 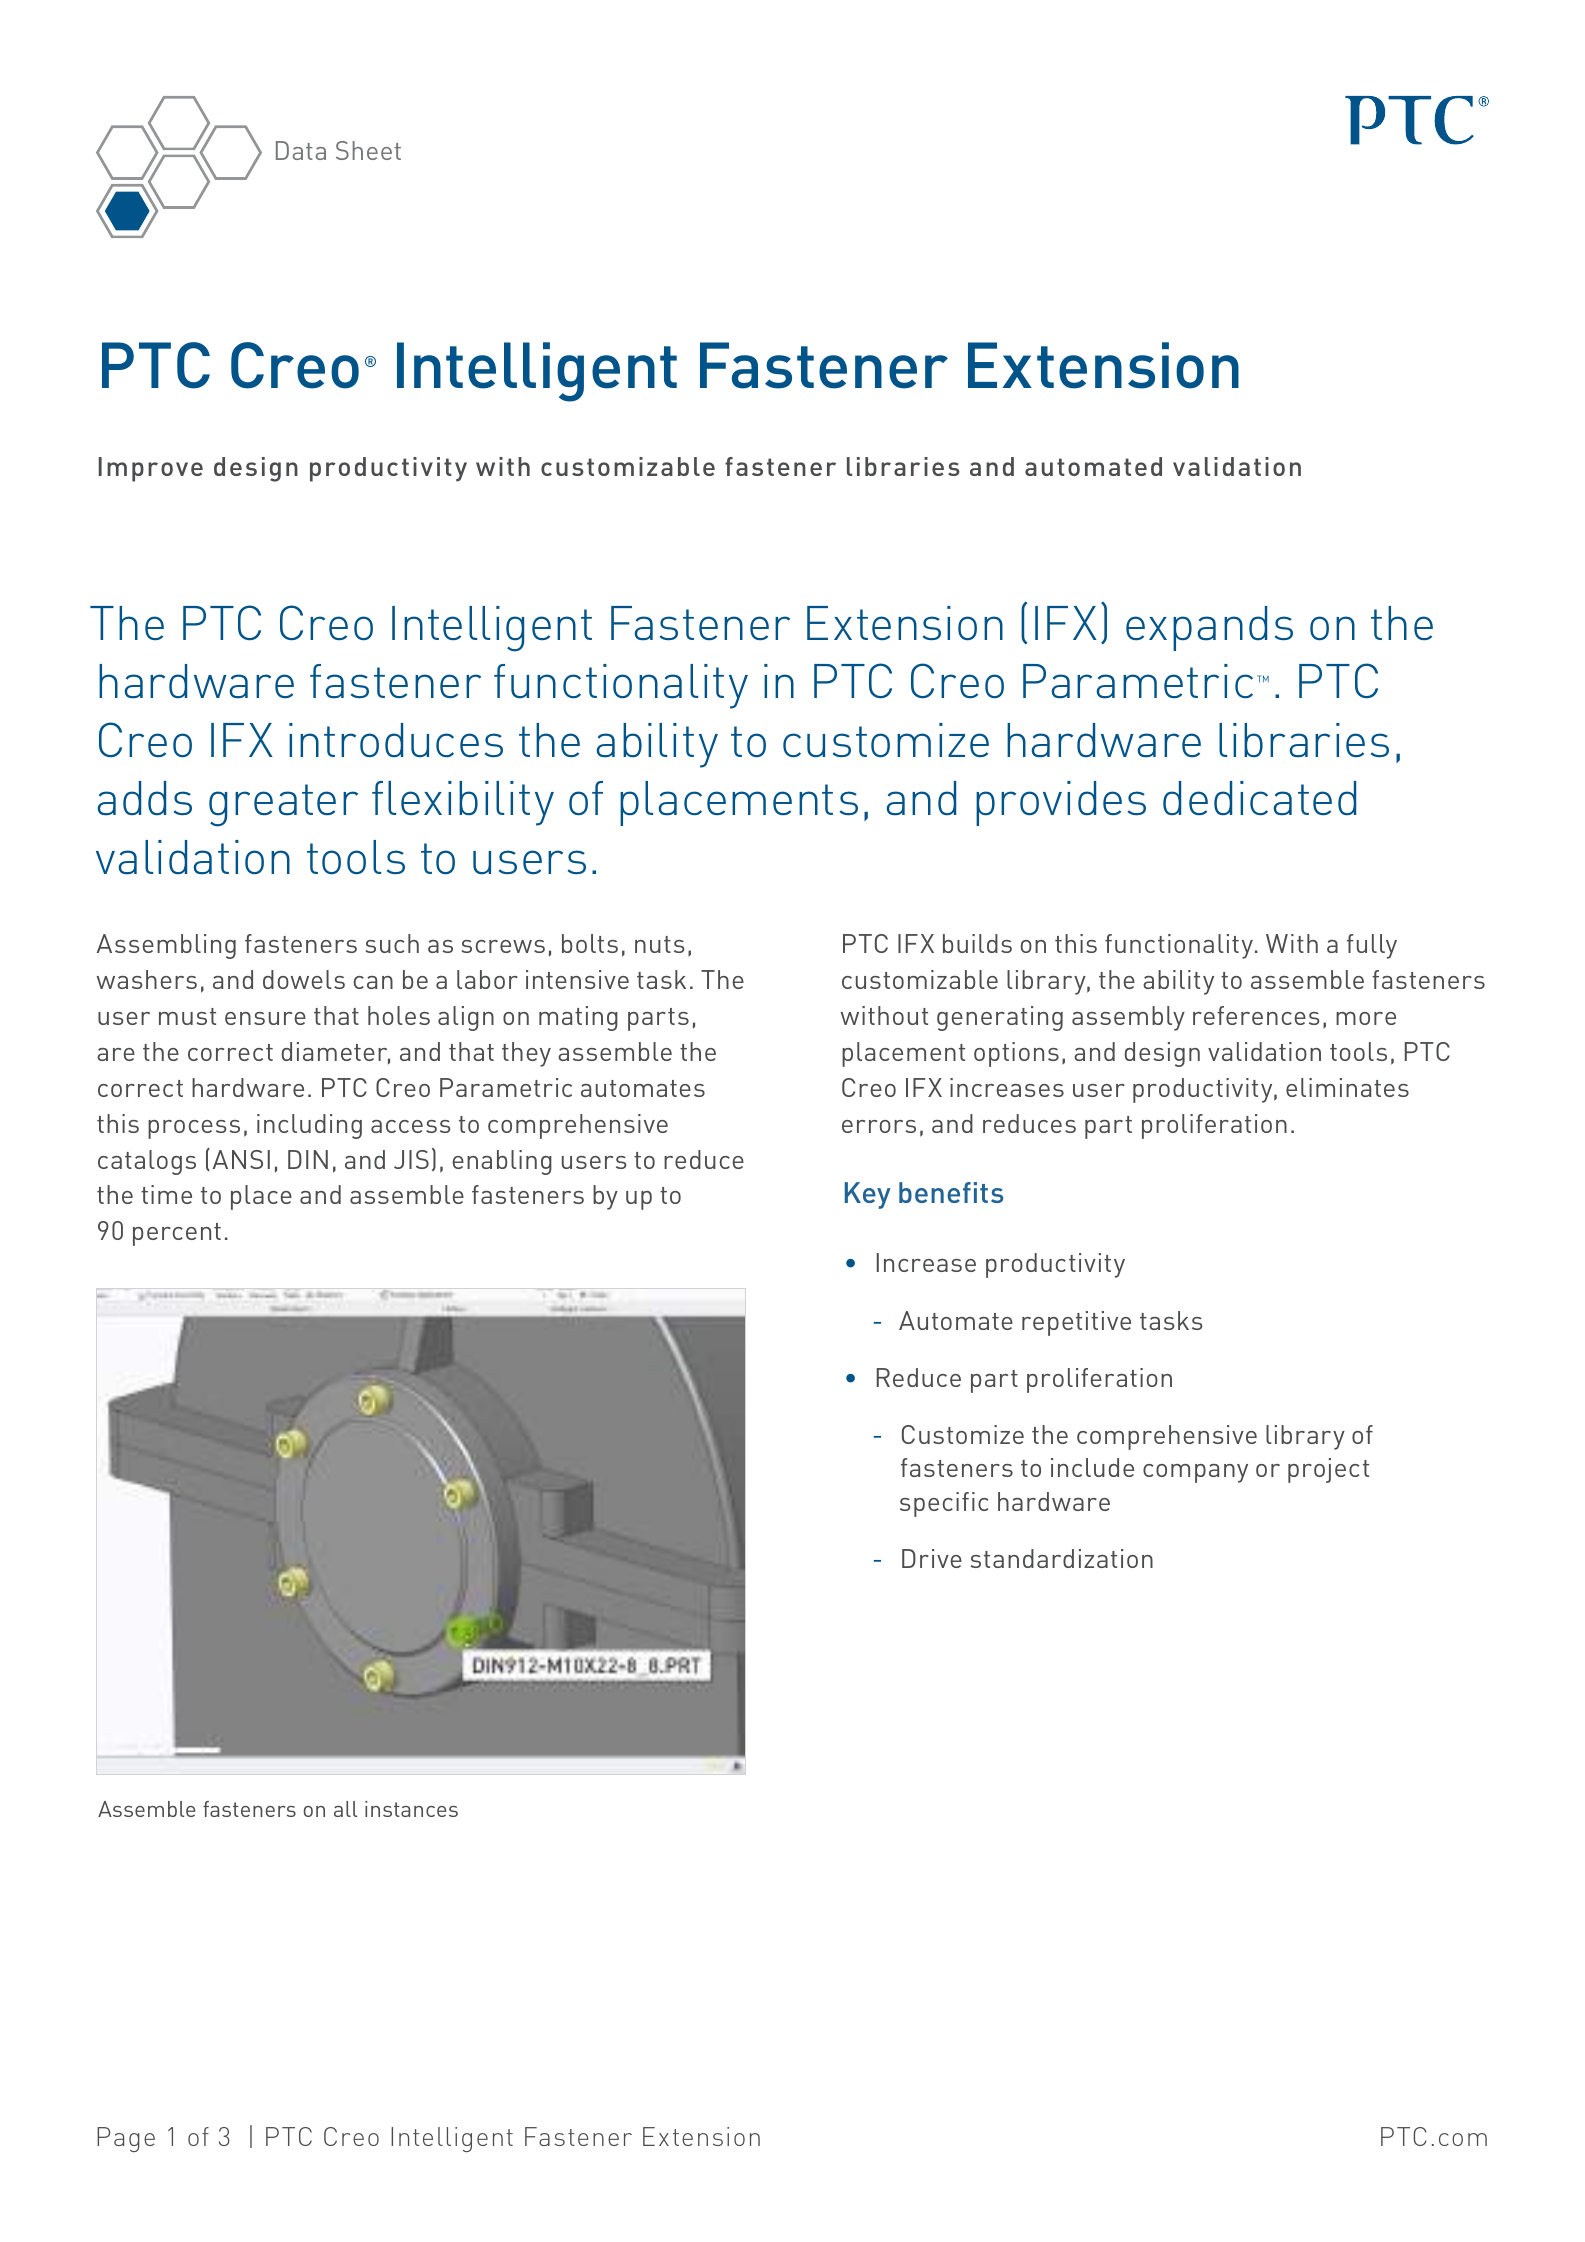 What do you see at coordinates (1209, 628) in the screenshot?
I see `expands` at bounding box center [1209, 628].
